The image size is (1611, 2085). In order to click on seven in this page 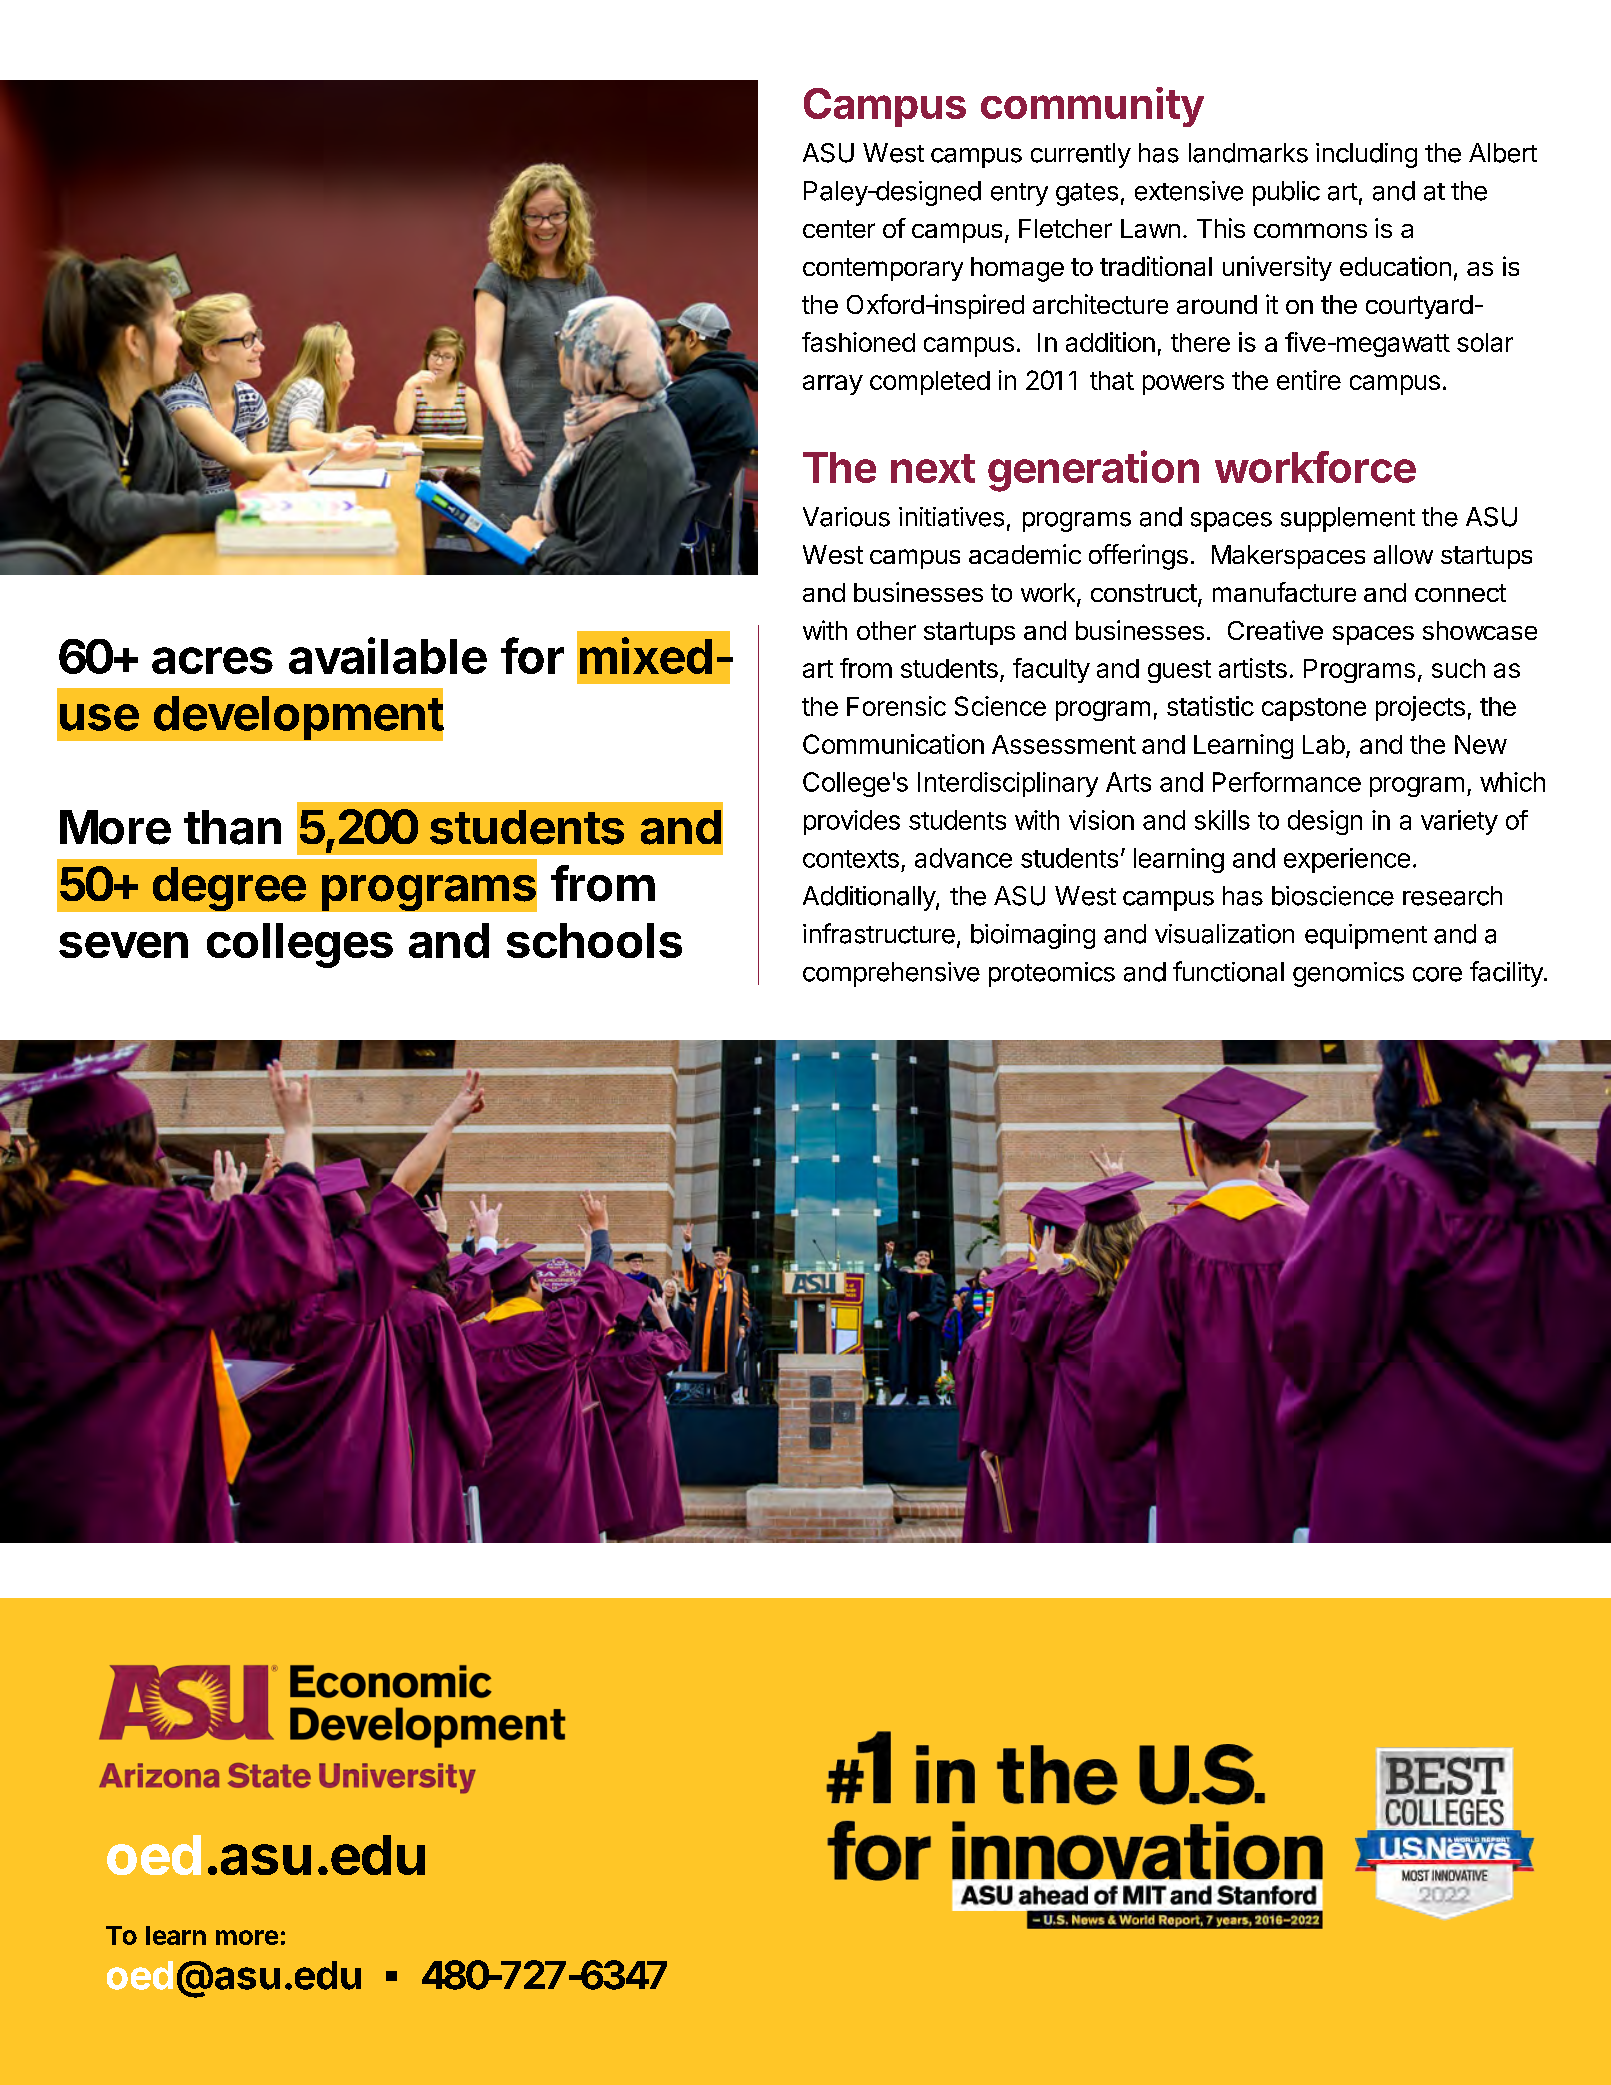, I will do `click(123, 945)`.
